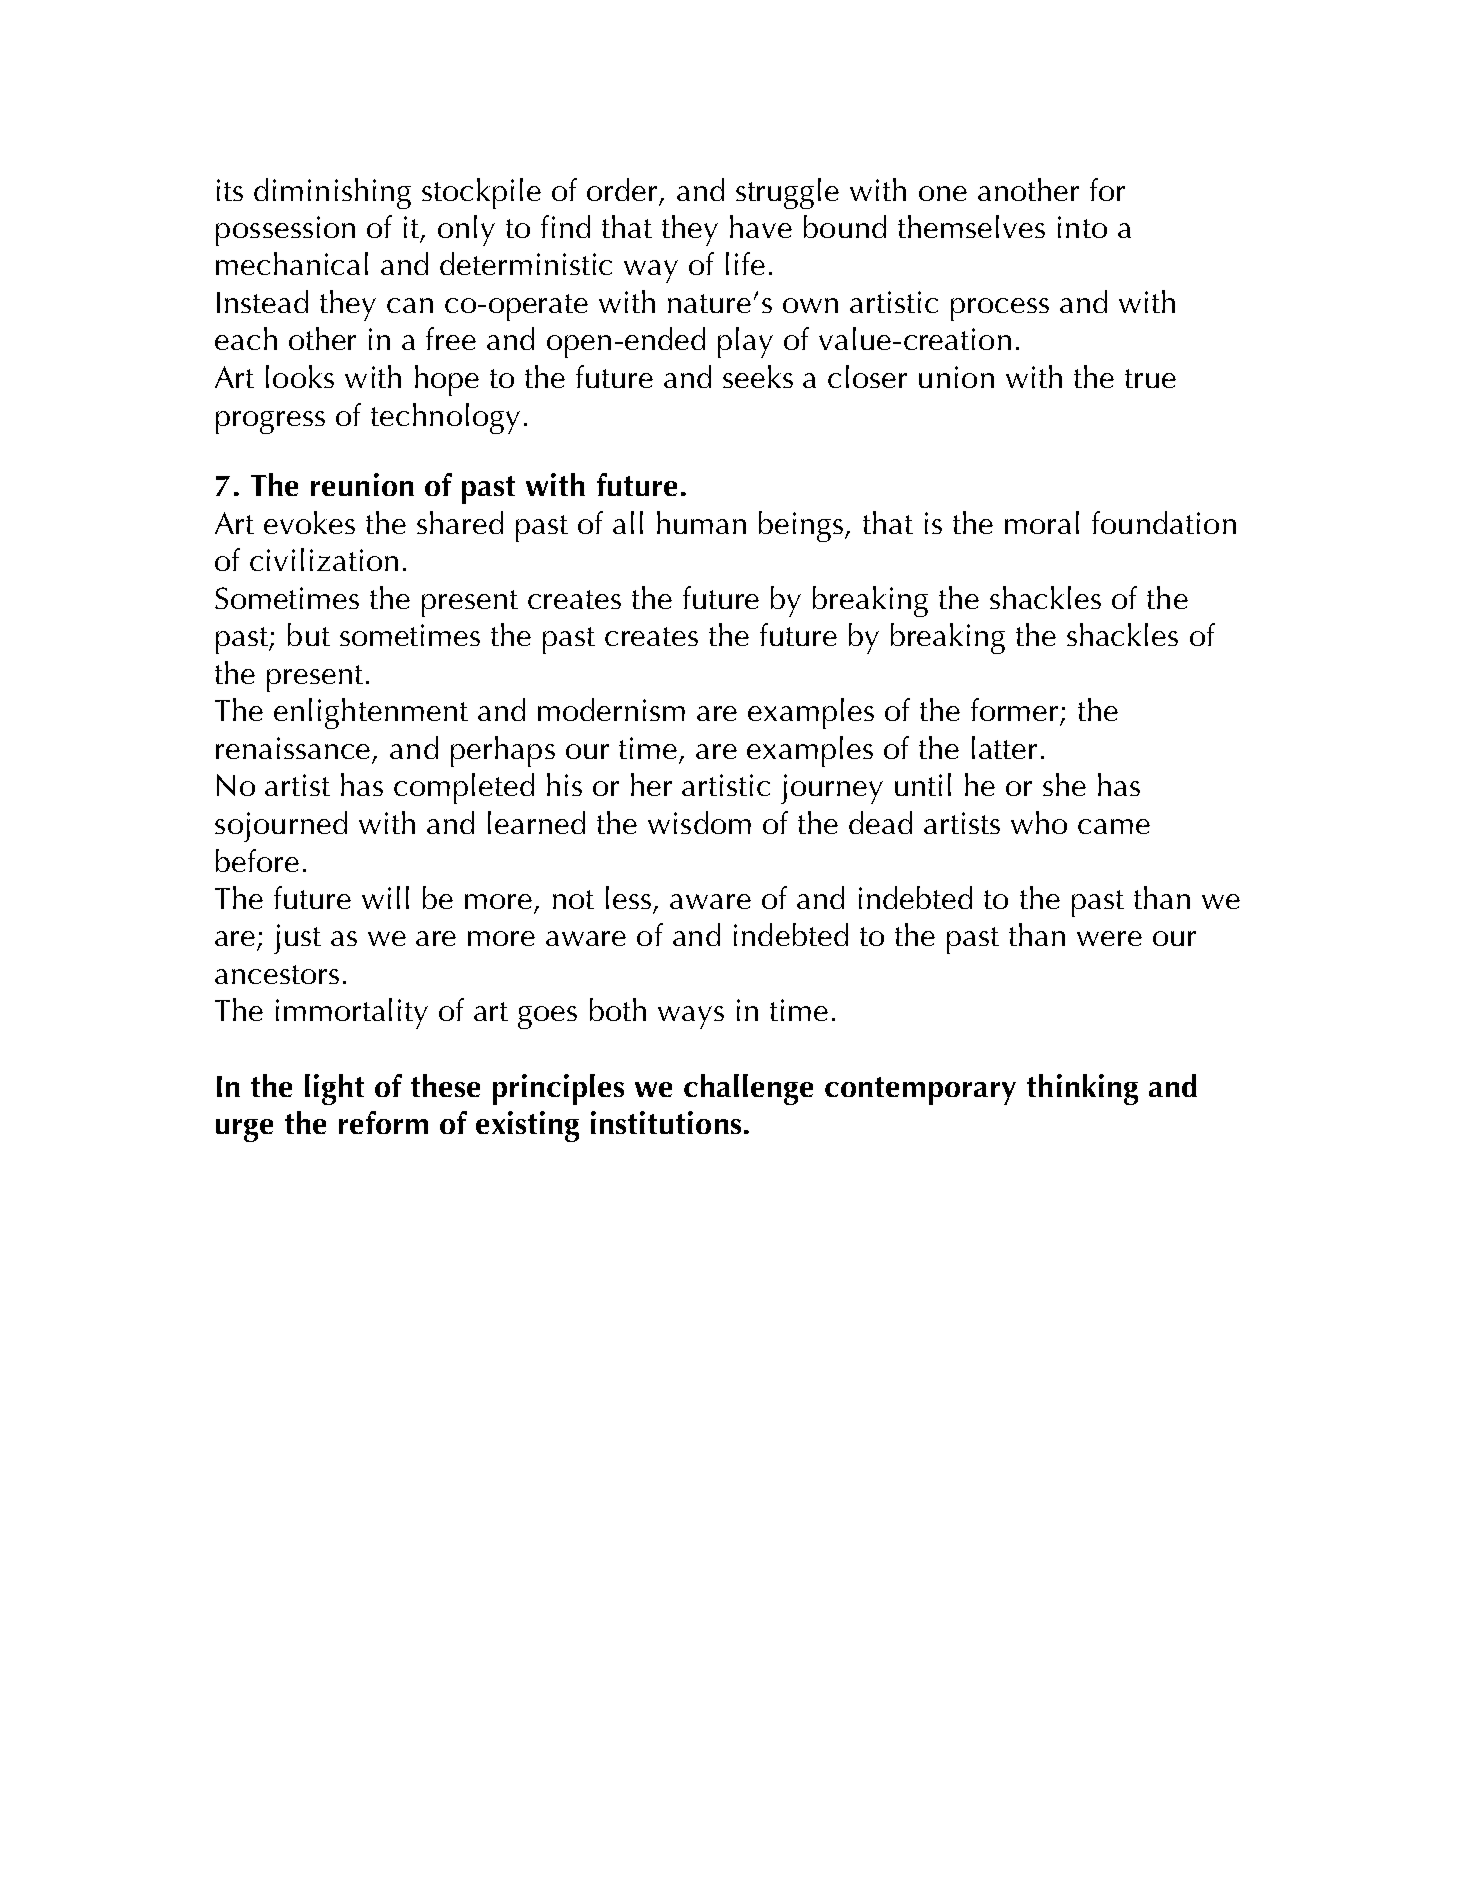 This screenshot has height=1886, width=1458. I want to click on reform, so click(383, 1122).
